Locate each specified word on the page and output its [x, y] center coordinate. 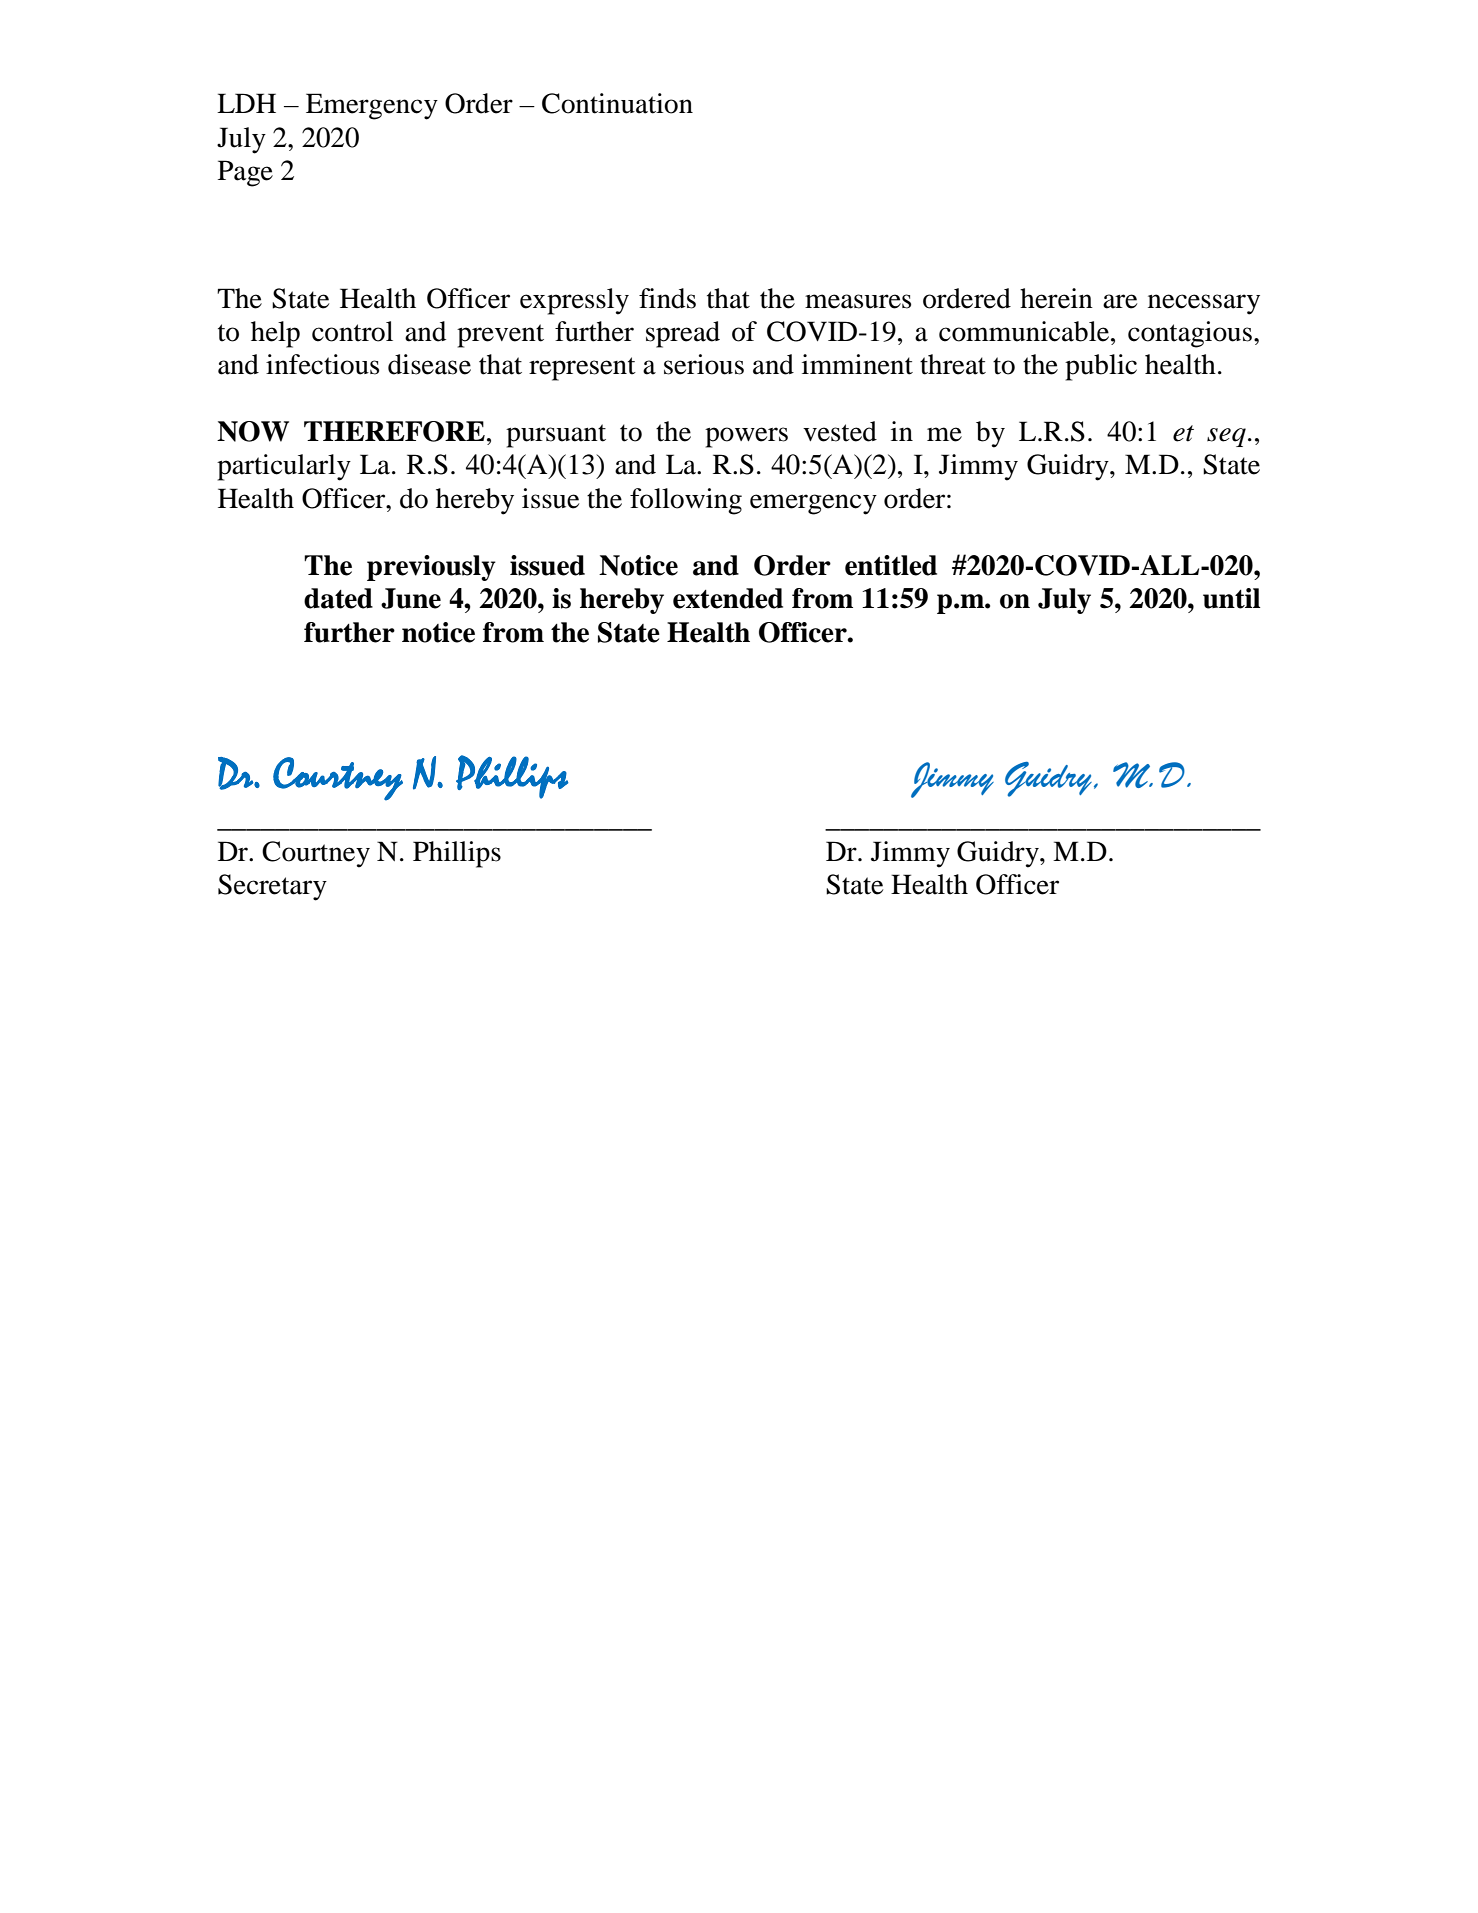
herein [1056, 298]
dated [338, 598]
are [1120, 301]
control [352, 331]
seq [1226, 437]
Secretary [272, 887]
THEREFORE [394, 431]
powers [746, 437]
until [1231, 598]
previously [431, 568]
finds [667, 298]
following [686, 501]
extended [728, 598]
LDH [246, 103]
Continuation [617, 103]
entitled [891, 565]
